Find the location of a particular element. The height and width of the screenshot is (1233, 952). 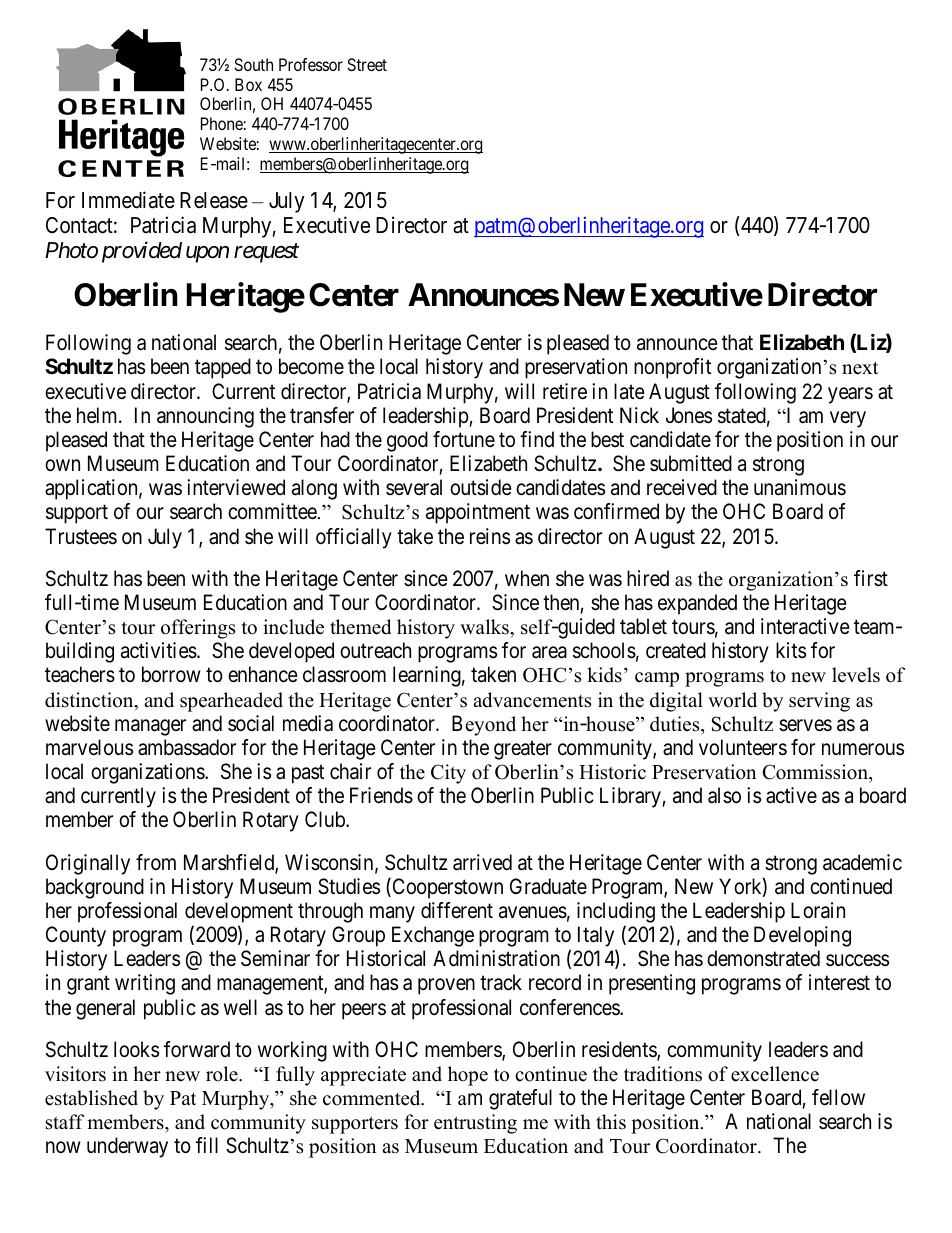

City is located at coordinates (448, 774).
